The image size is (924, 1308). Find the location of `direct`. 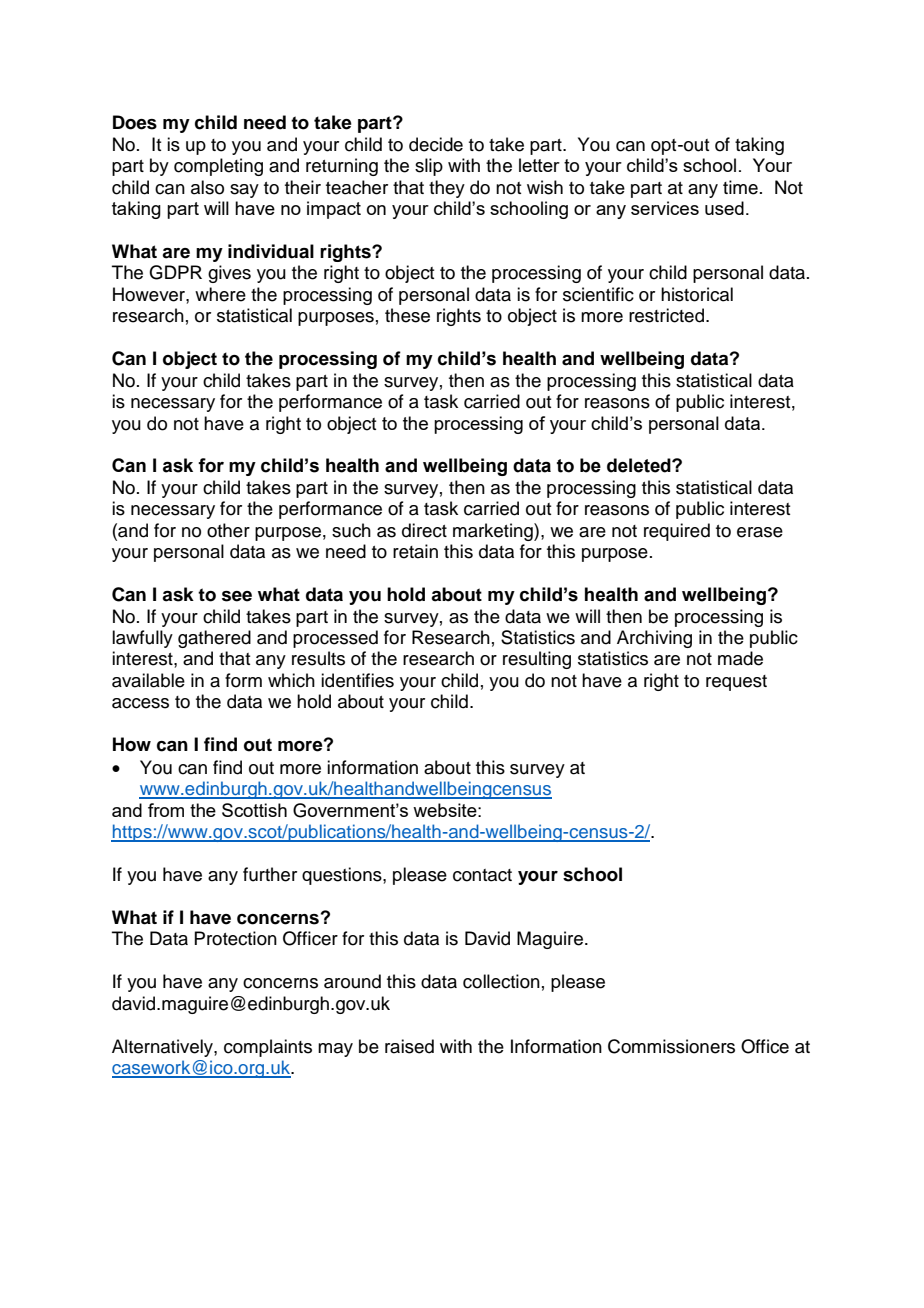

direct is located at coordinates (424, 530).
